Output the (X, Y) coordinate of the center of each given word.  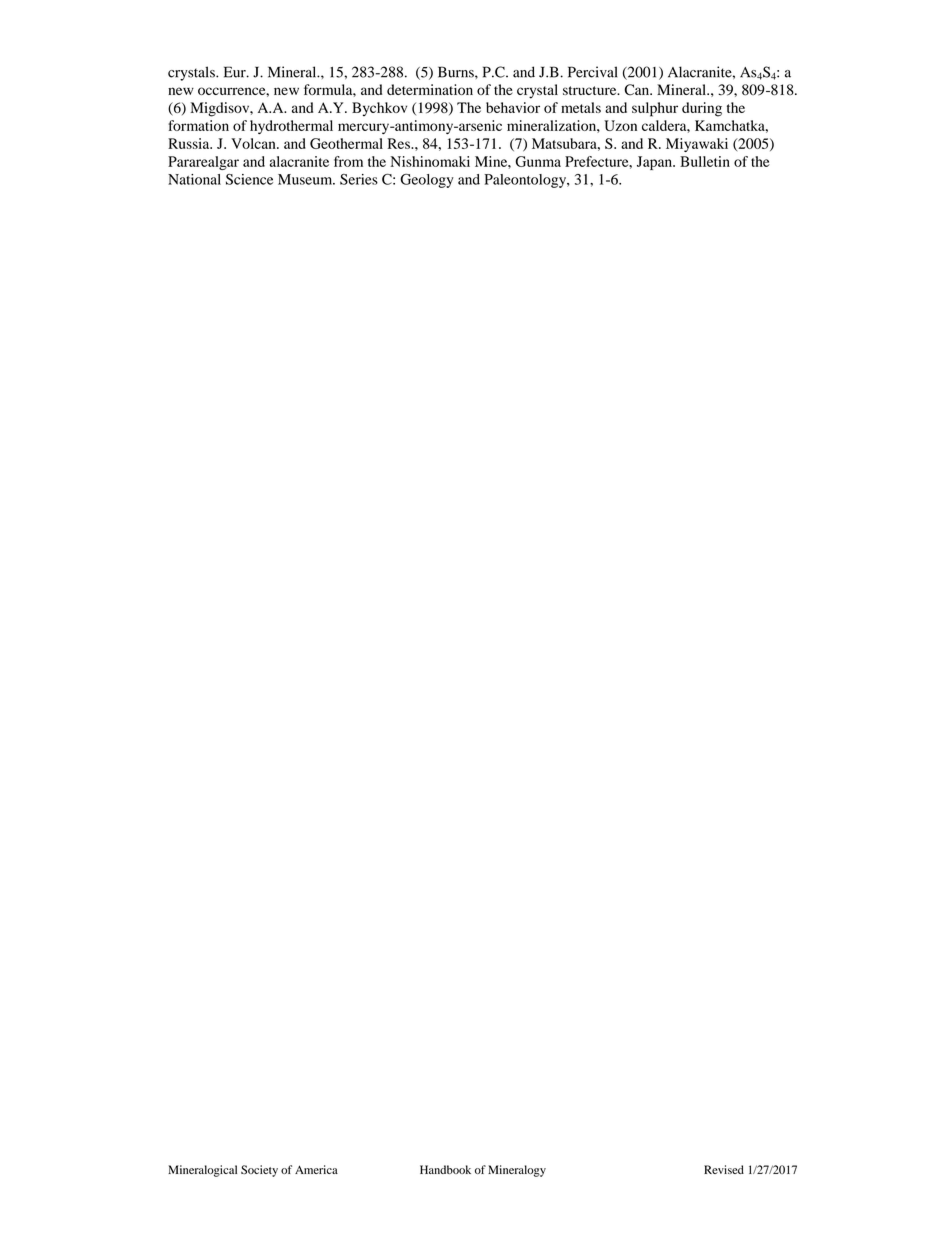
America (316, 1169)
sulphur (655, 109)
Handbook (445, 1169)
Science (249, 179)
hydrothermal (291, 127)
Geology (427, 181)
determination (430, 89)
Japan (655, 163)
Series (359, 179)
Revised (724, 1169)
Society (259, 1171)
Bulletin (705, 161)
